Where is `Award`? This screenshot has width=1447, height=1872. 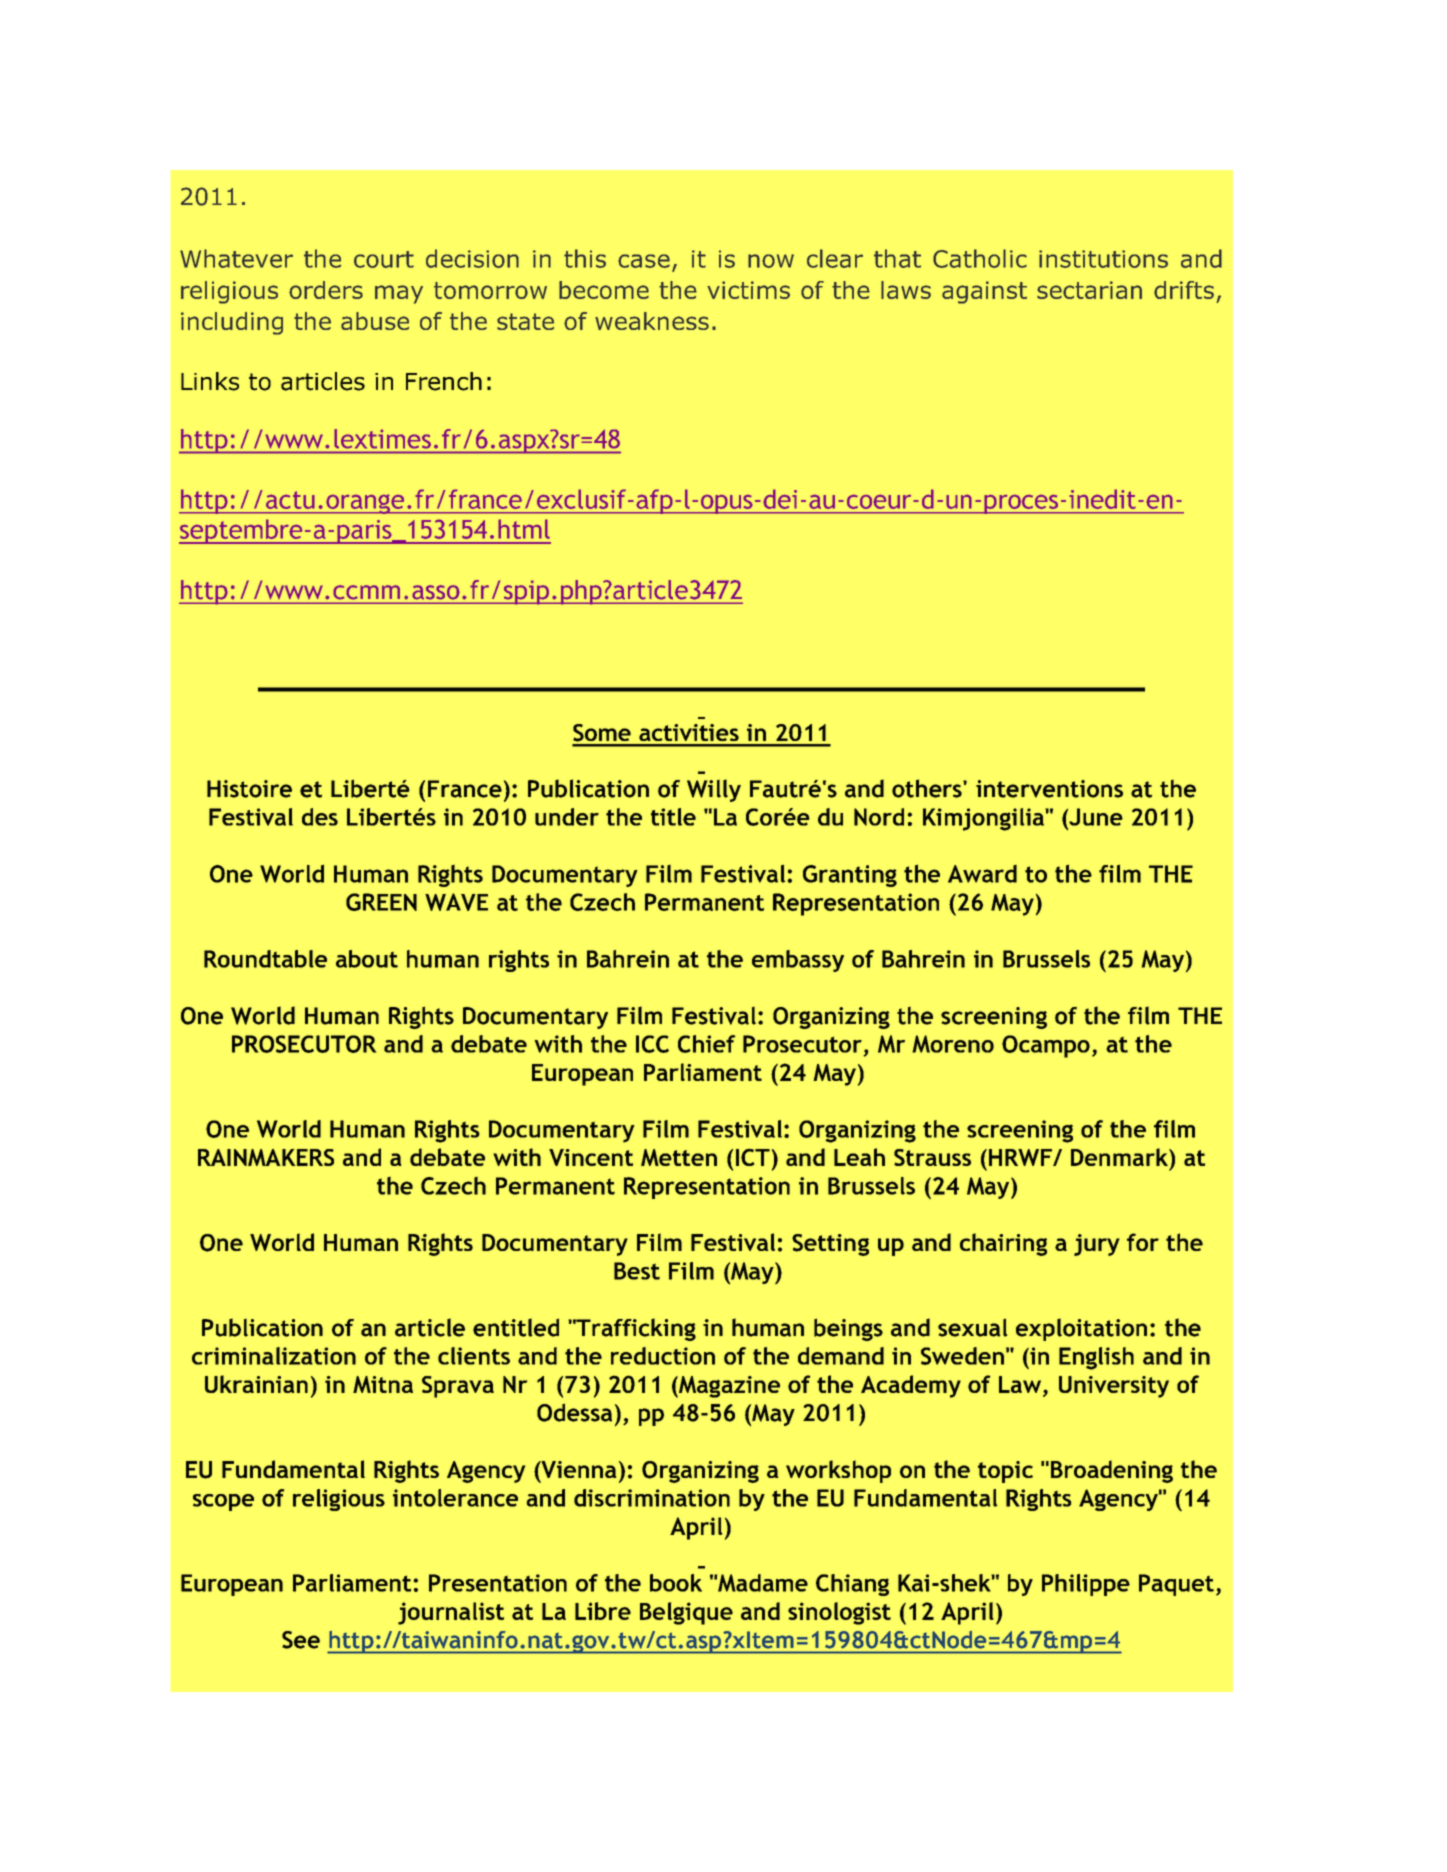
Award is located at coordinates (982, 874).
